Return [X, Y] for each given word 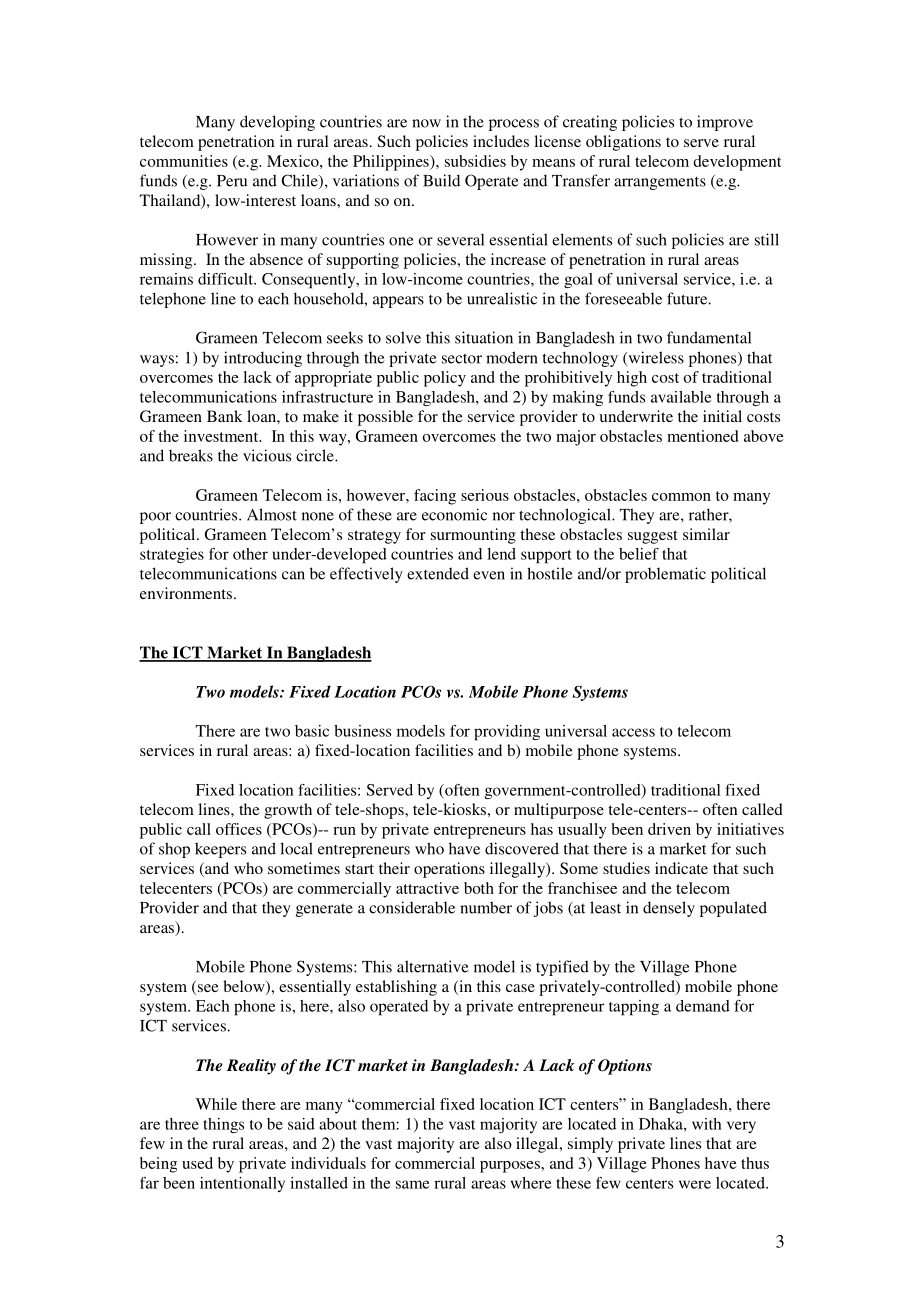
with [707, 1124]
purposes [511, 1167]
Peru [232, 181]
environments [186, 593]
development [737, 163]
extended [438, 573]
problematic [665, 575]
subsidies [475, 161]
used [197, 1163]
